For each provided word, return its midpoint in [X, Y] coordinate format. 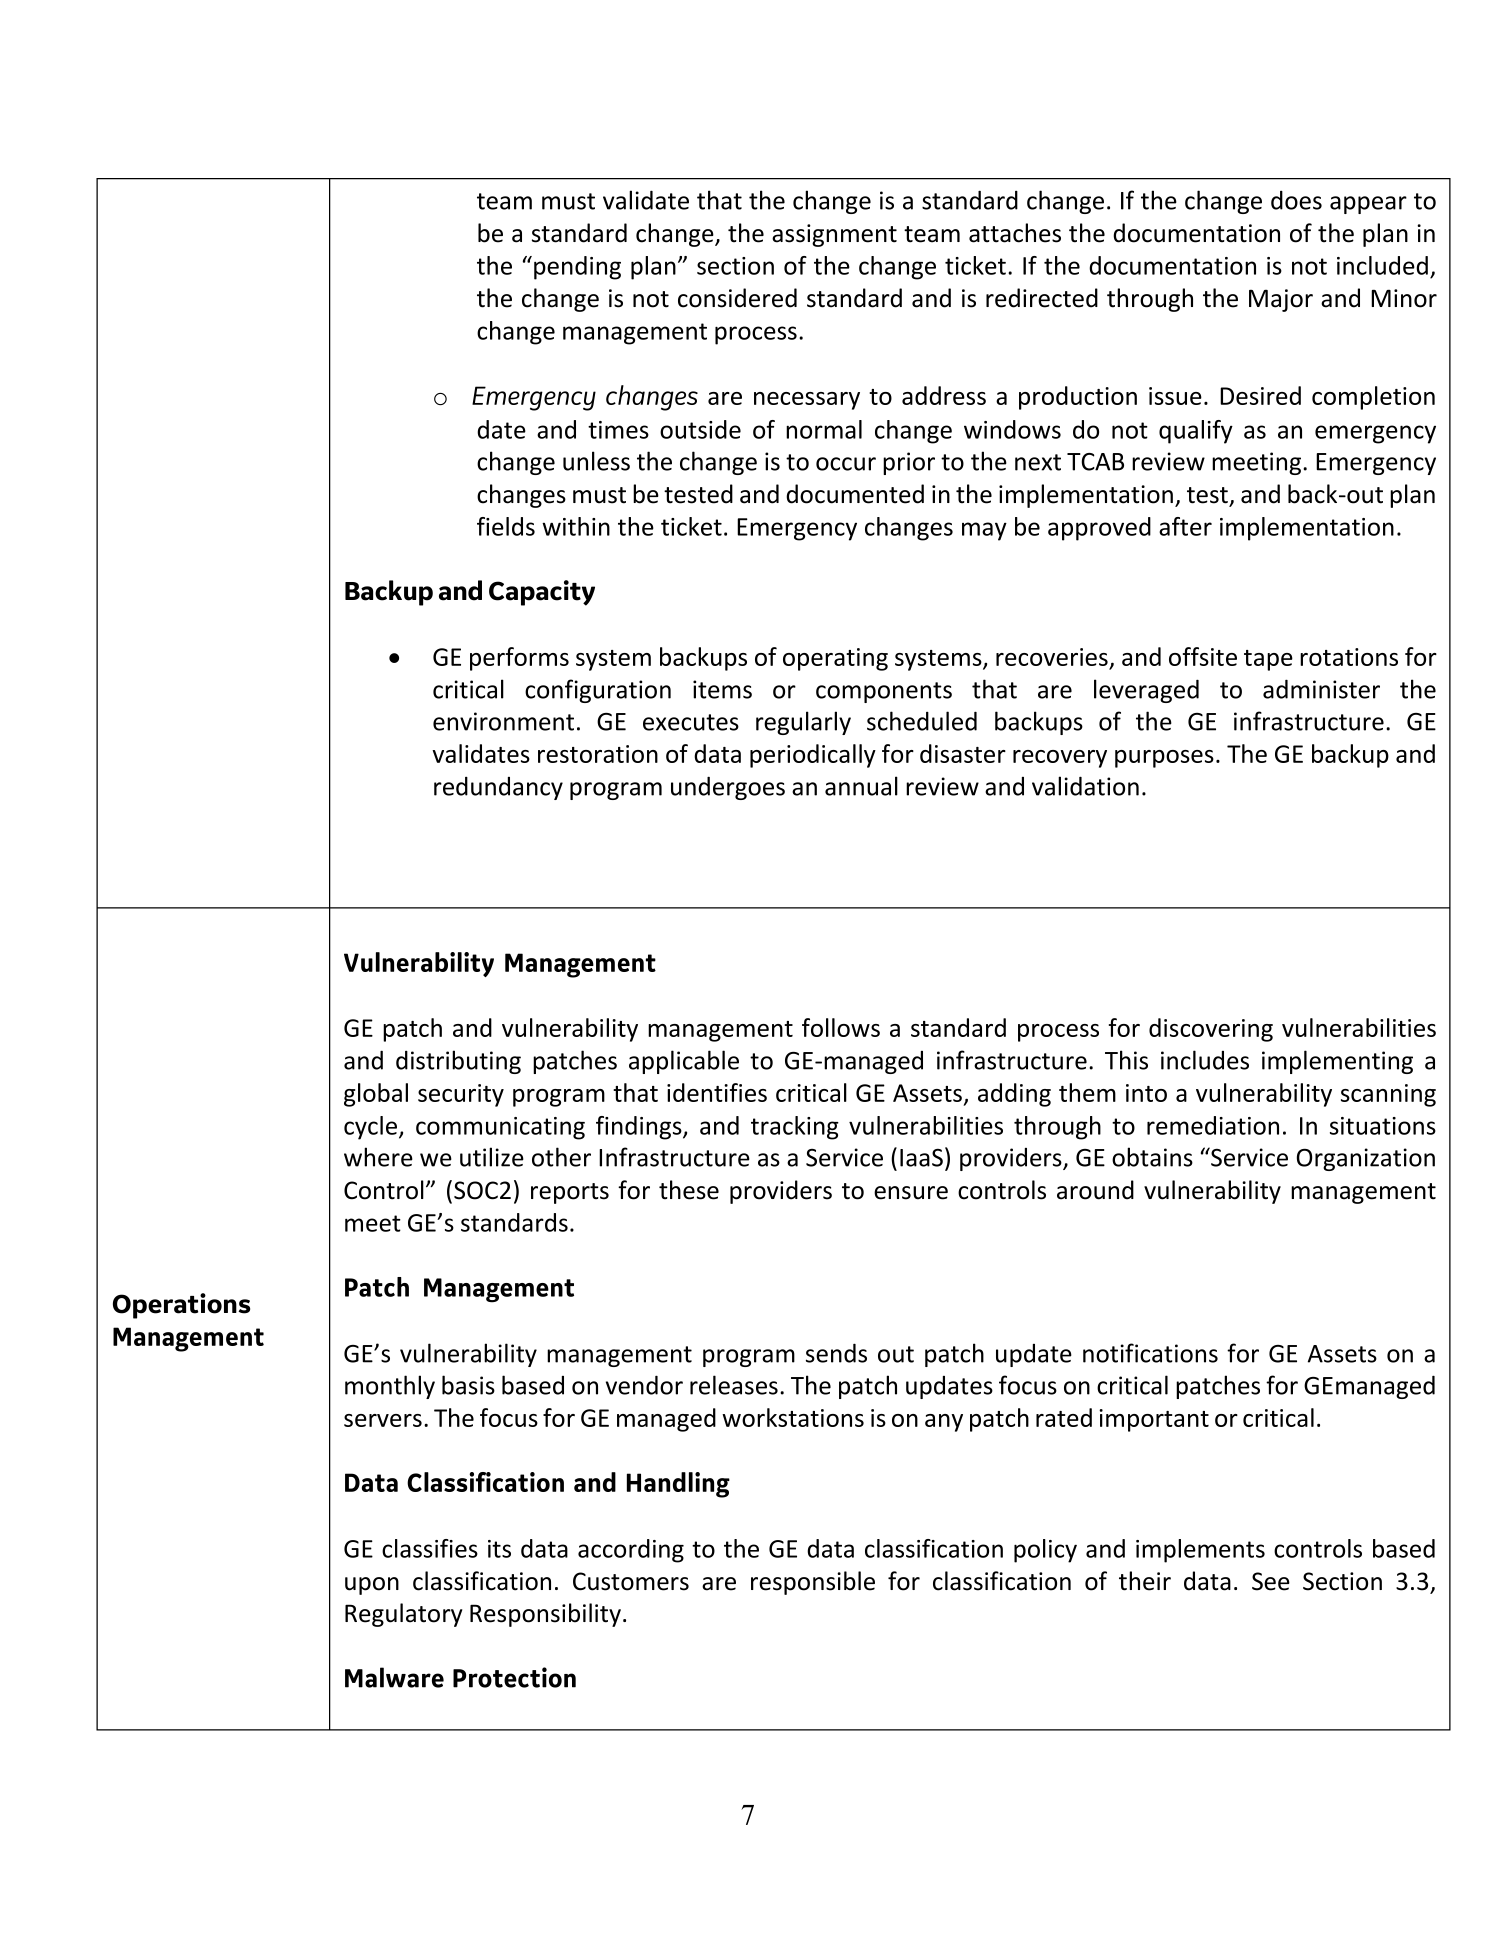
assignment [834, 235]
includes [1205, 1060]
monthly [390, 1387]
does [1296, 200]
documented [855, 494]
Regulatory [404, 1615]
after [1185, 526]
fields [506, 526]
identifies [717, 1092]
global [376, 1095]
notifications [1150, 1353]
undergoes [728, 788]
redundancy [498, 788]
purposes [1164, 759]
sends [836, 1353]
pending [577, 268]
